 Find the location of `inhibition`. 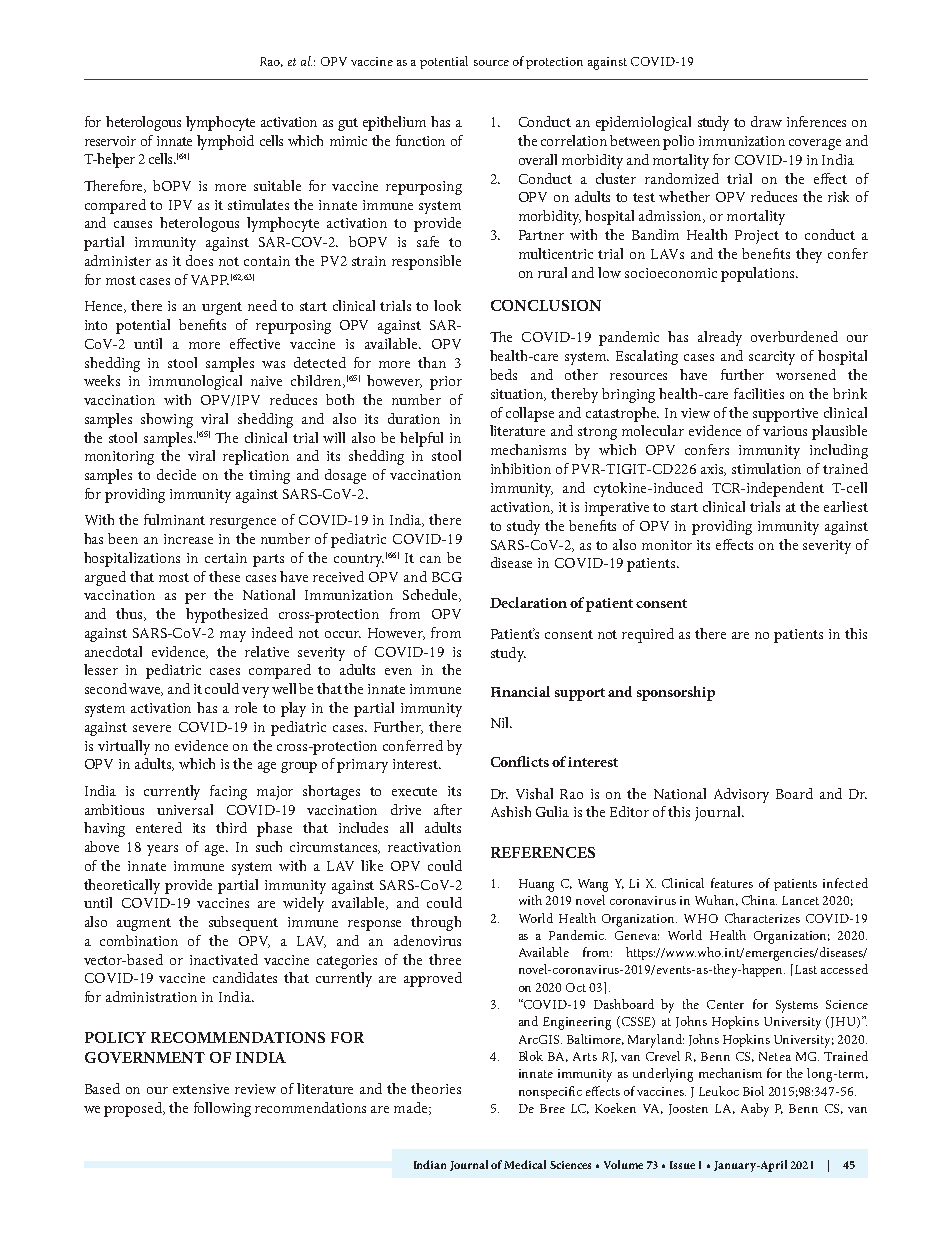

inhibition is located at coordinates (521, 468).
